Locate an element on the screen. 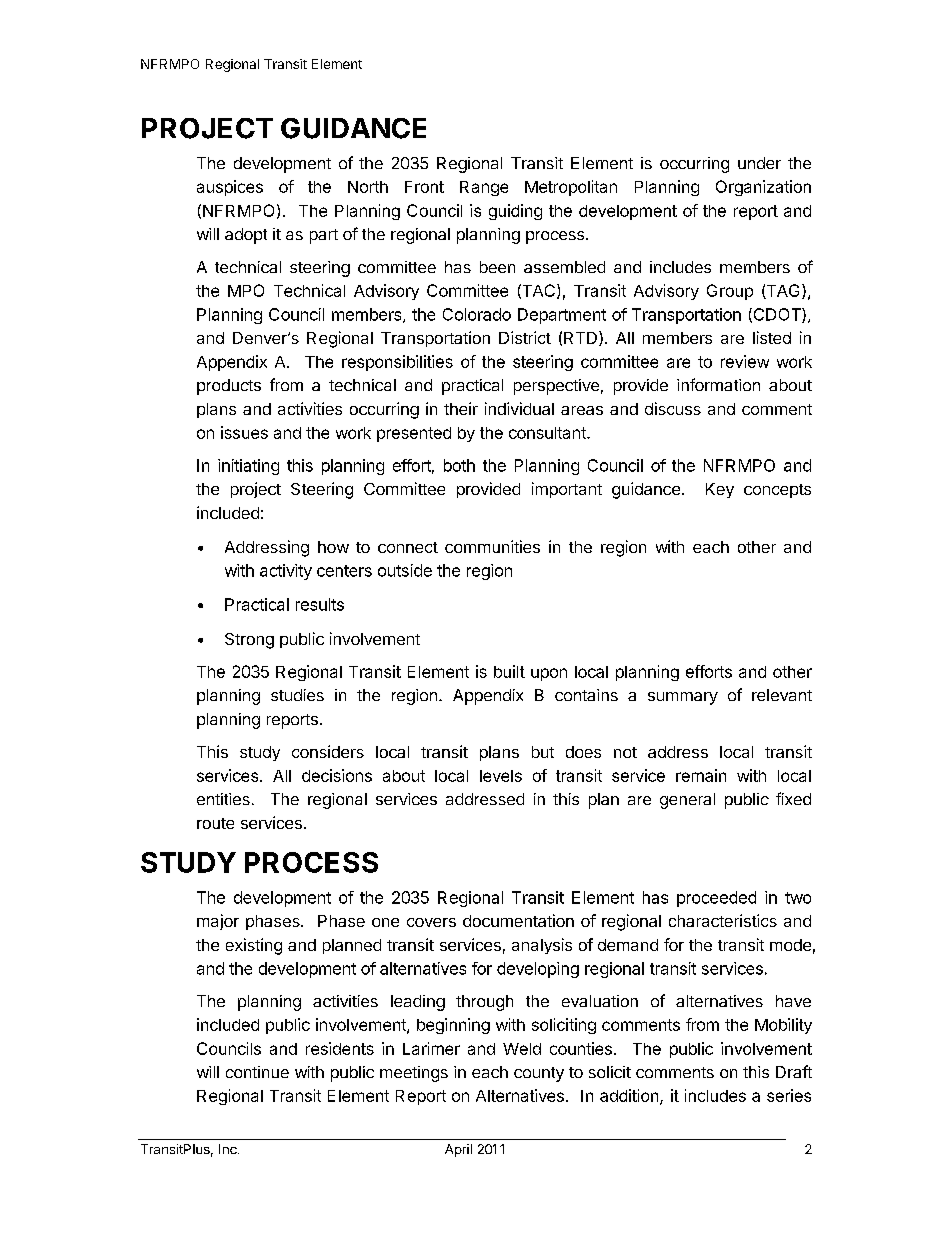  documentation is located at coordinates (518, 920).
